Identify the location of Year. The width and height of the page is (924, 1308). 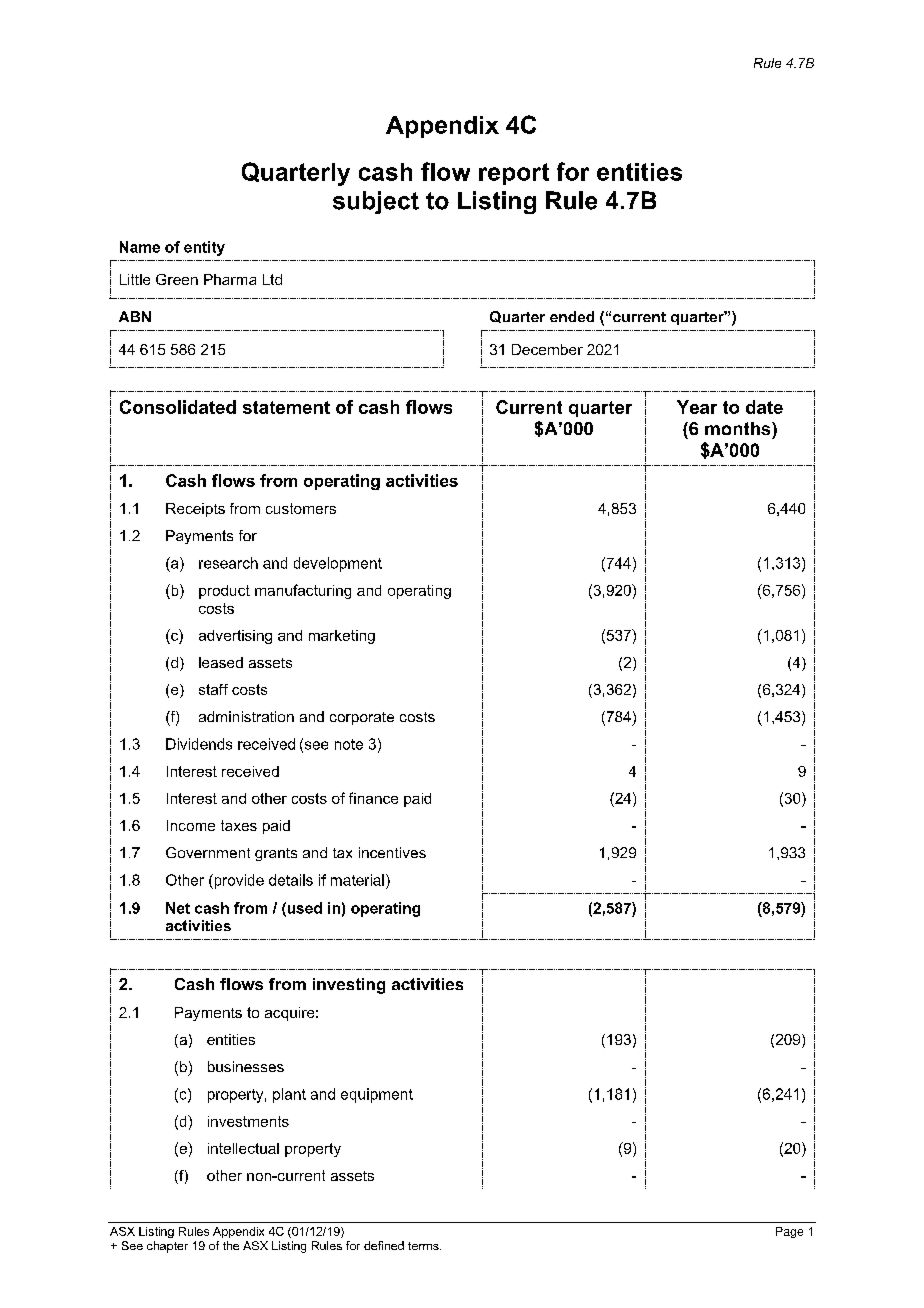
(697, 407).
